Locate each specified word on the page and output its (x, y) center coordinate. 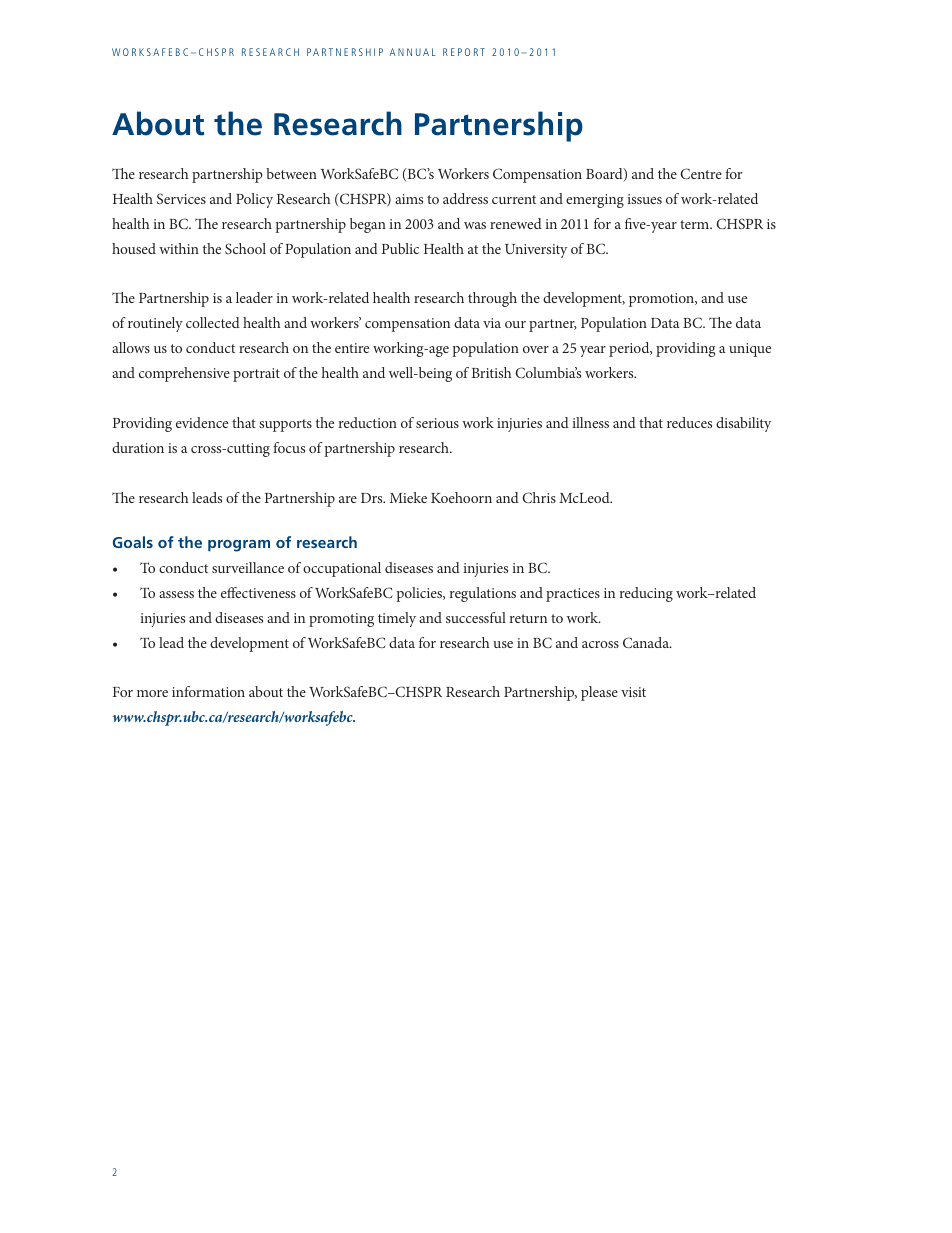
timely (397, 619)
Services (181, 198)
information (208, 691)
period (630, 349)
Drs (373, 498)
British (492, 372)
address (465, 198)
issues (644, 199)
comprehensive (184, 374)
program (239, 546)
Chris (539, 497)
